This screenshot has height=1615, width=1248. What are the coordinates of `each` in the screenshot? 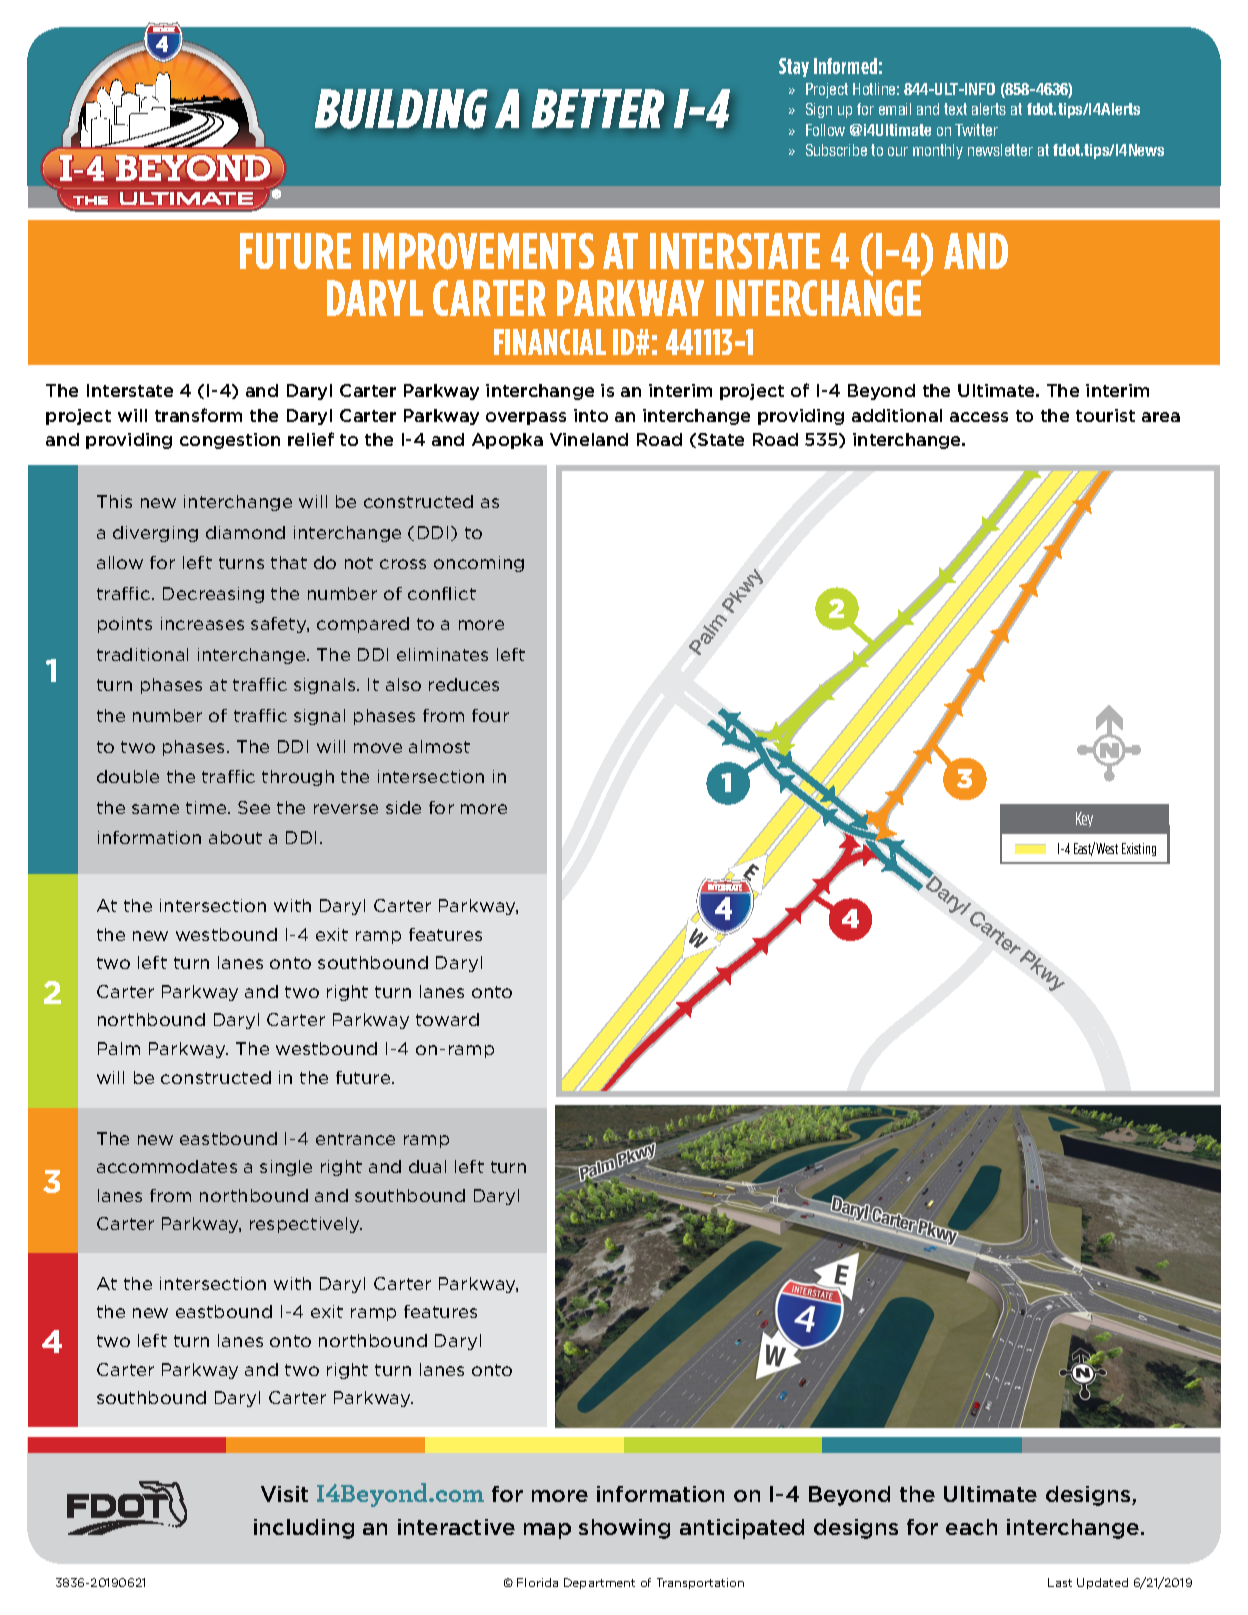 It's located at (971, 1527).
